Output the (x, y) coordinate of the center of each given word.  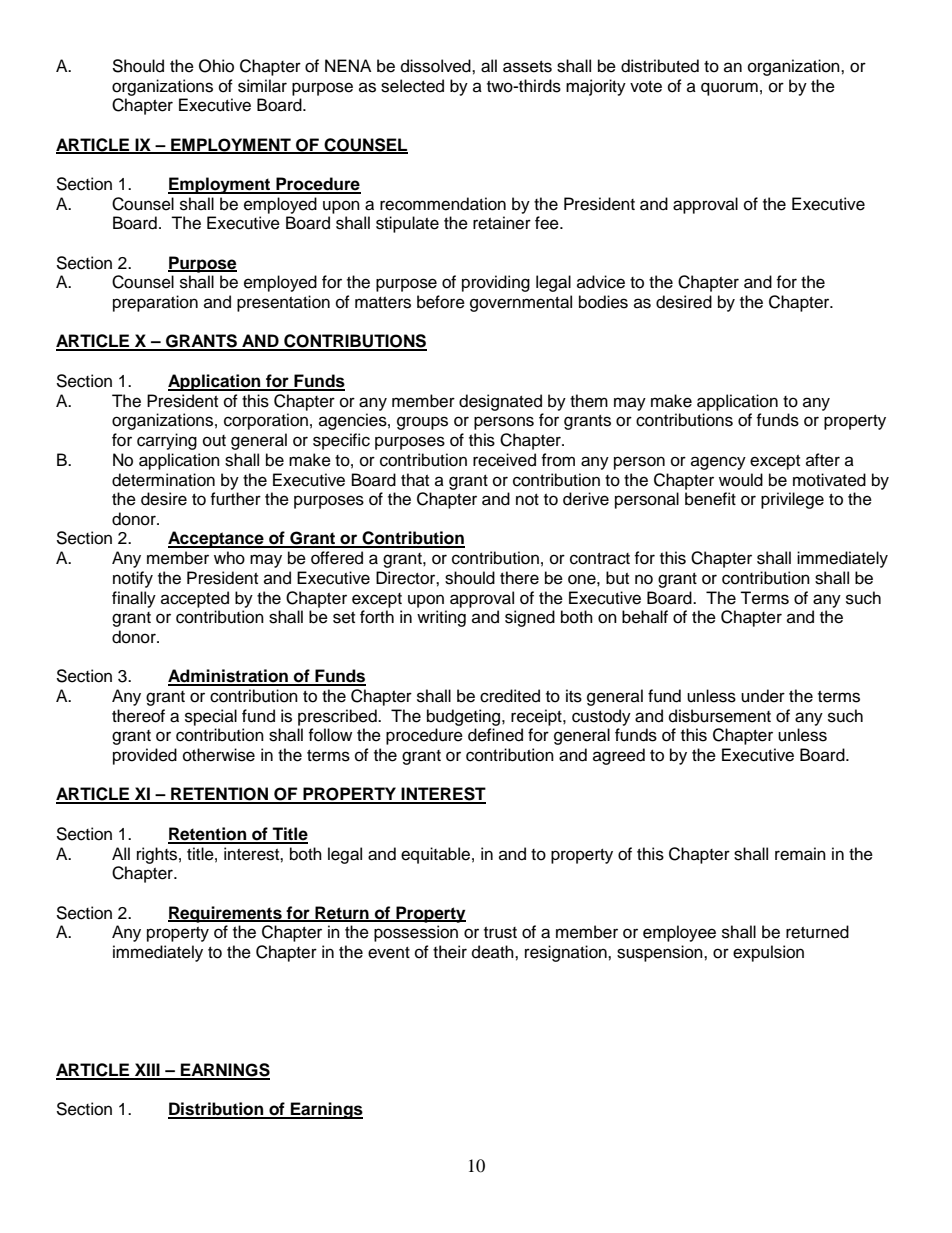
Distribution (217, 1110)
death (494, 952)
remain (800, 854)
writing (441, 618)
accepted (195, 599)
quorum (729, 89)
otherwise (219, 755)
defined (495, 735)
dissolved (437, 66)
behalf (645, 617)
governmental (521, 303)
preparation (155, 303)
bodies (603, 302)
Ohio (216, 66)
